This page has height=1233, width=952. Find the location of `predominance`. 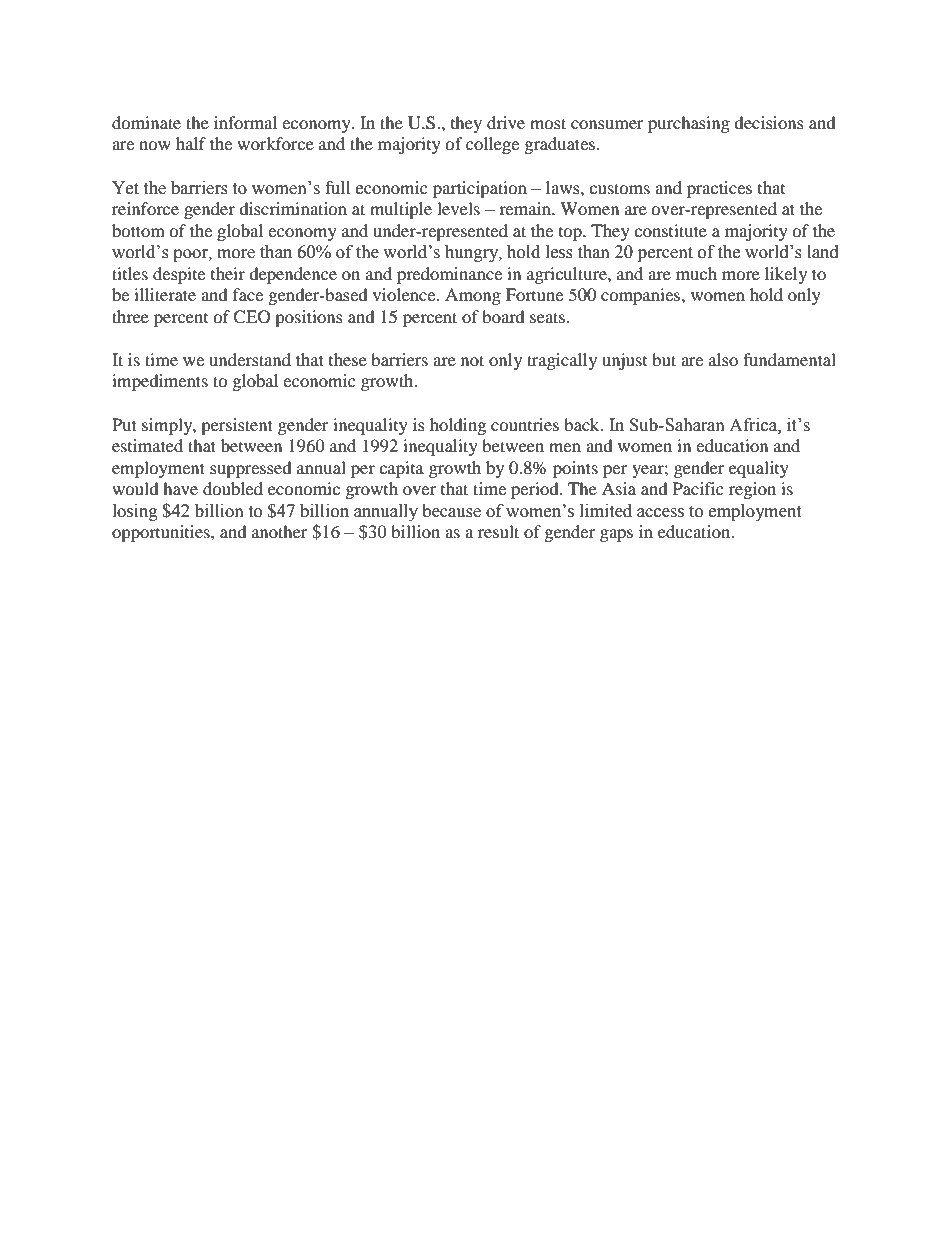

predominance is located at coordinates (449, 275).
